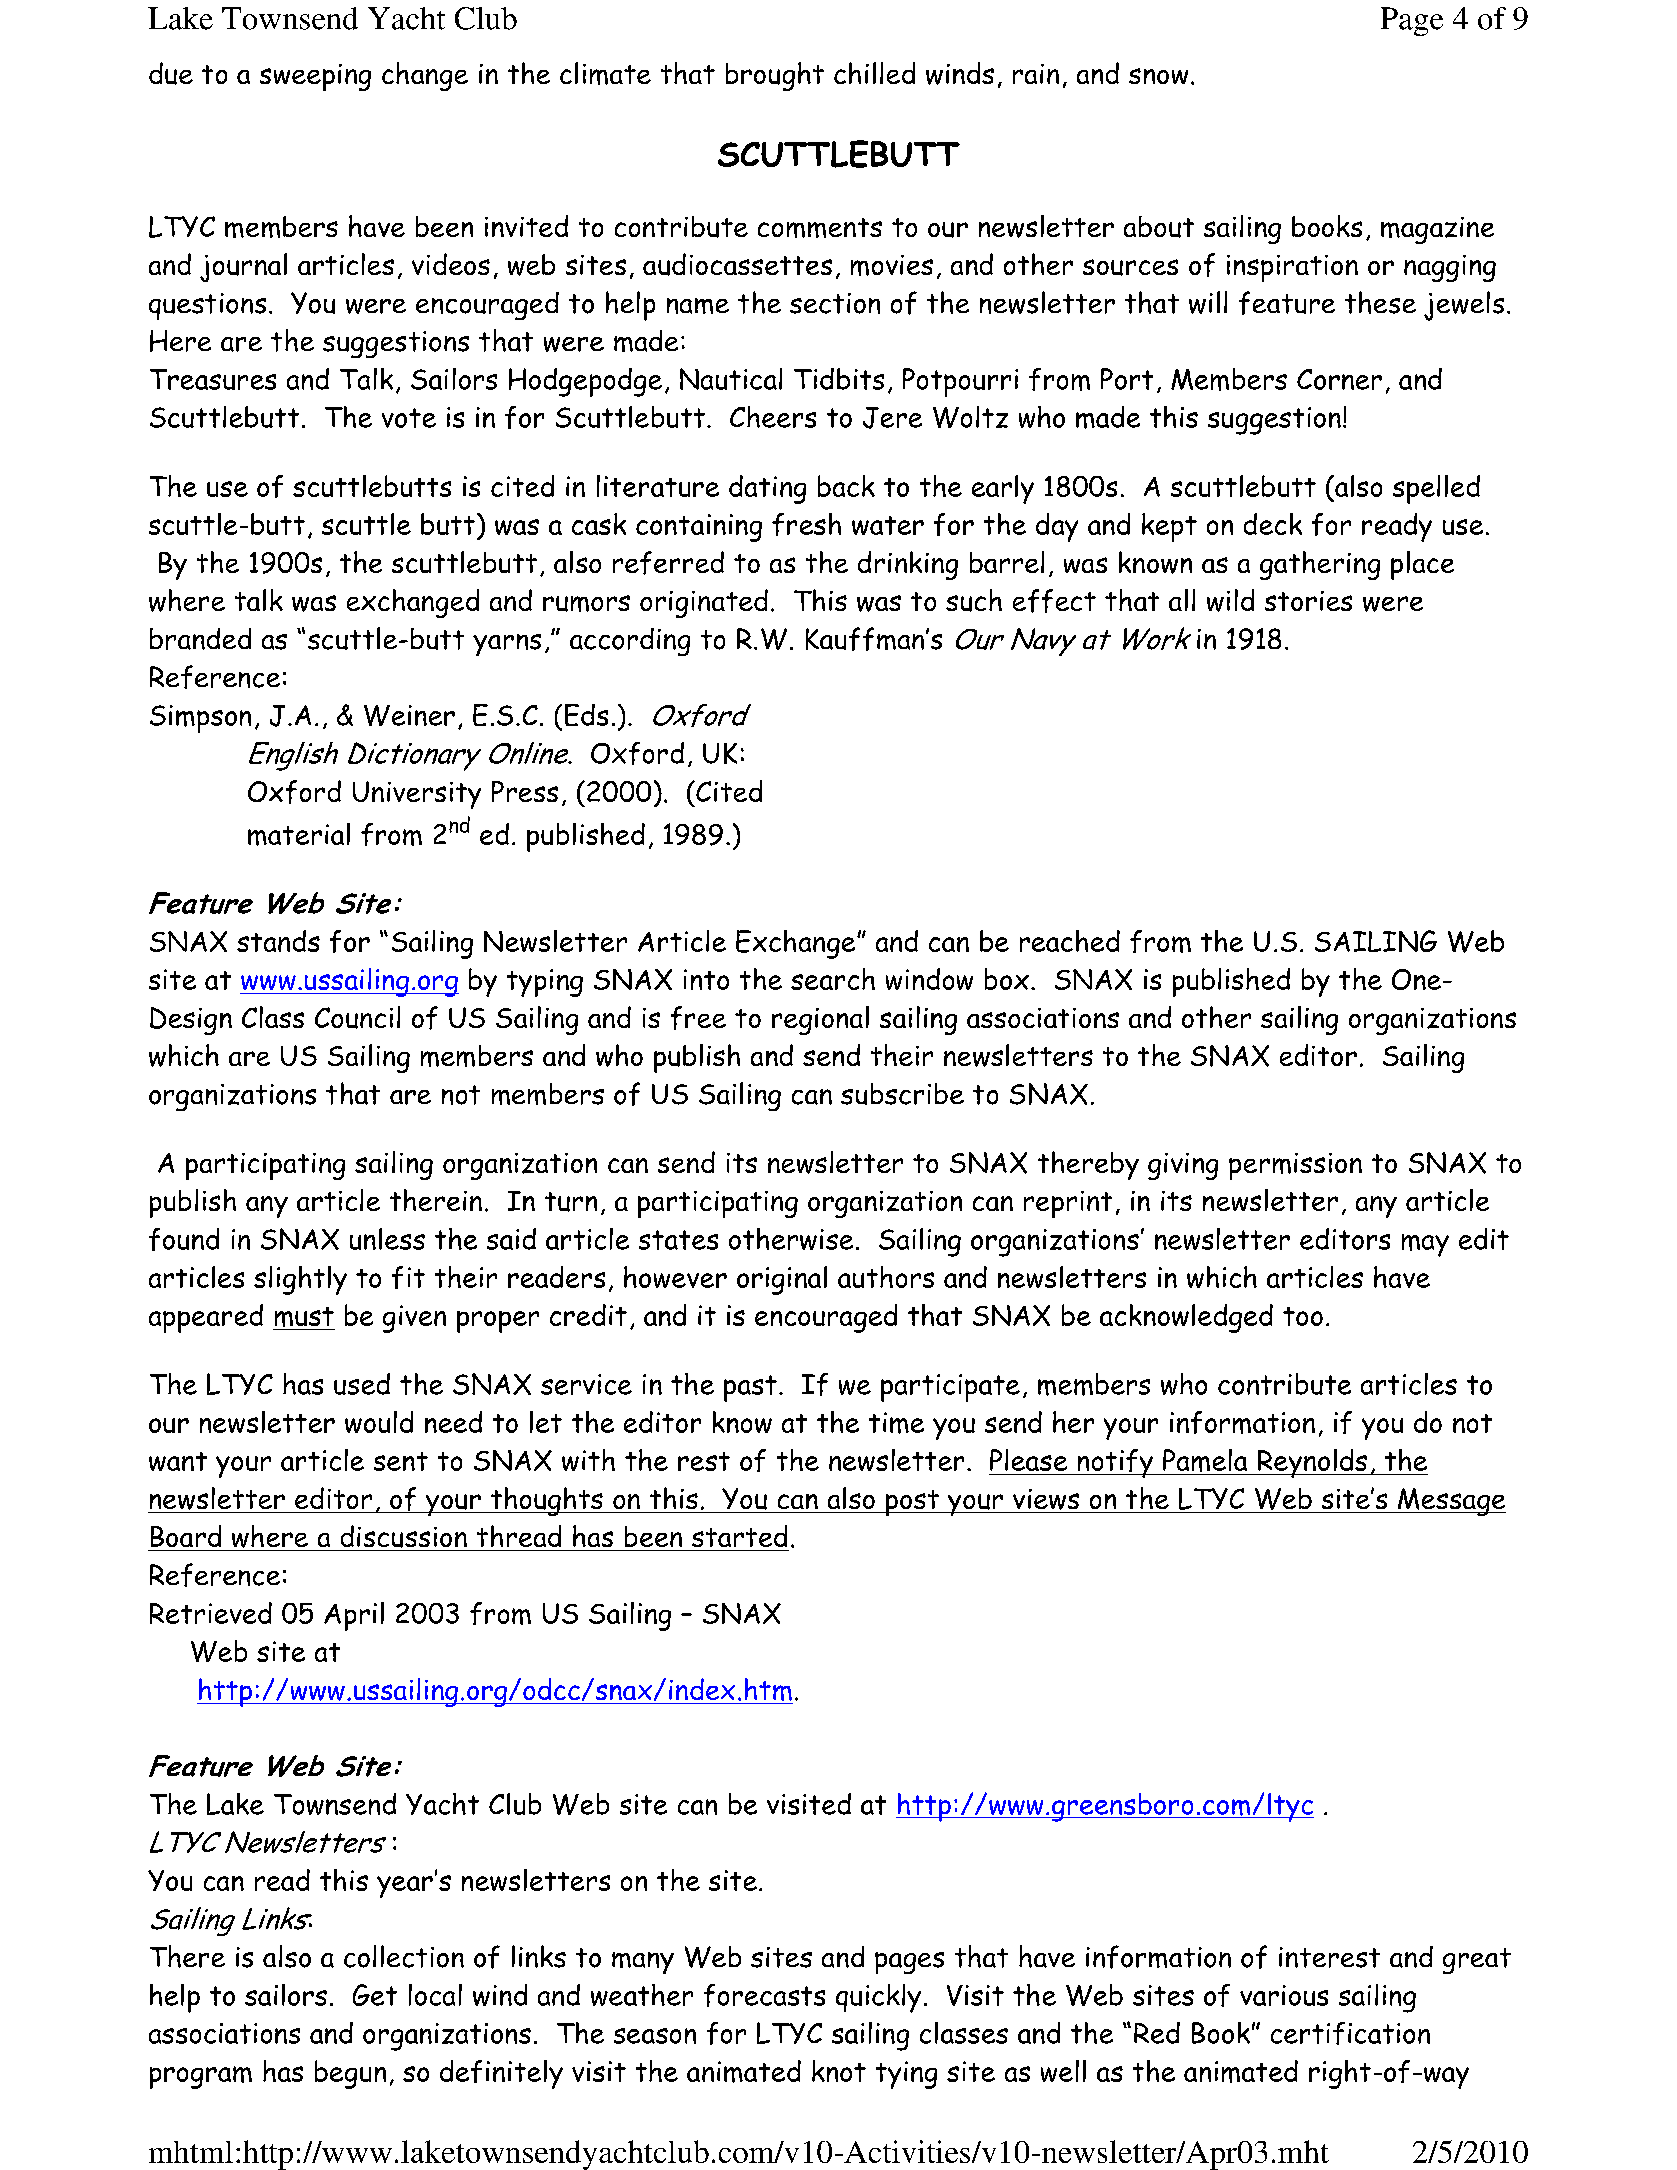  What do you see at coordinates (820, 1020) in the image?
I see `regional` at bounding box center [820, 1020].
